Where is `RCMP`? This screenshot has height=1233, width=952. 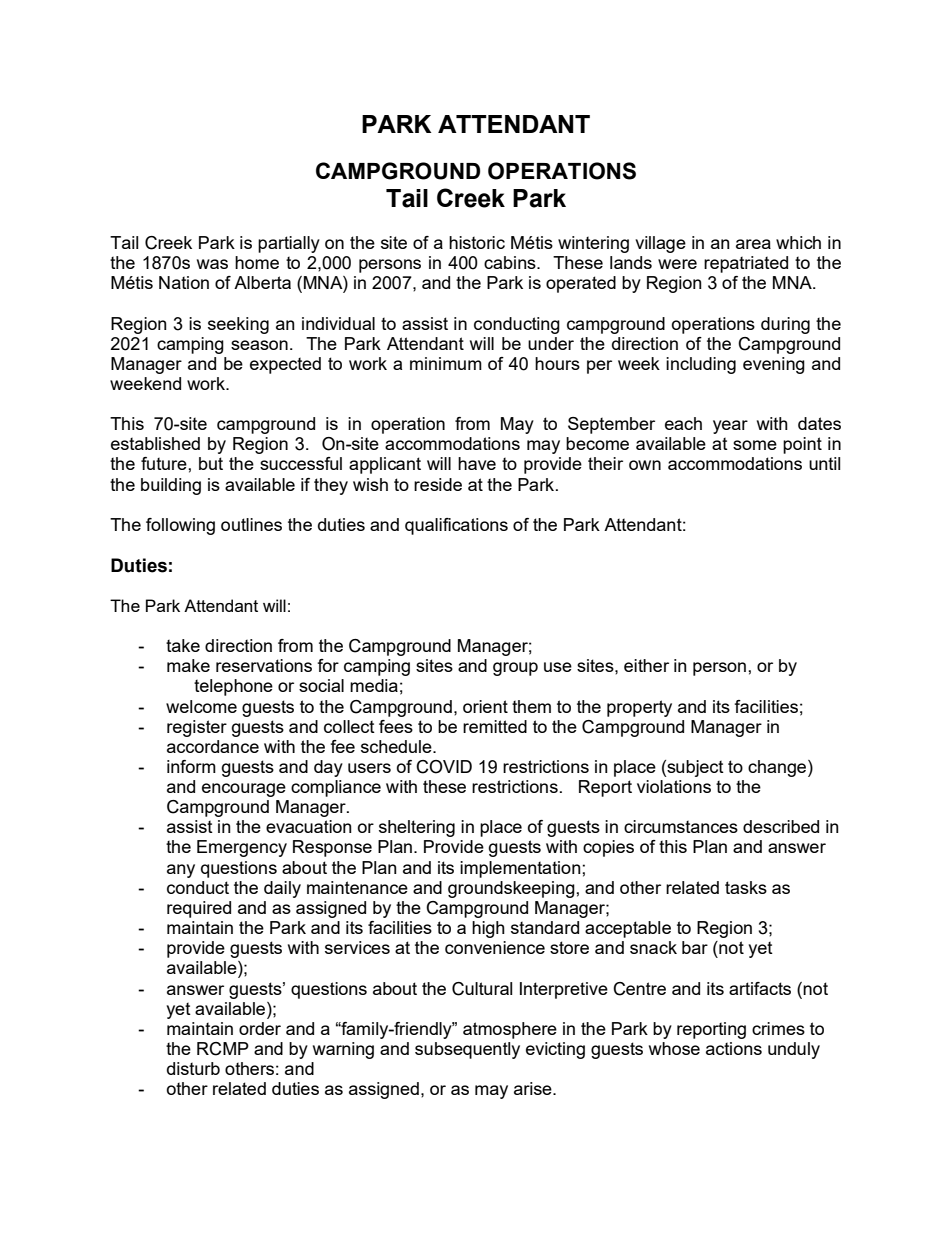
RCMP is located at coordinates (223, 1049).
